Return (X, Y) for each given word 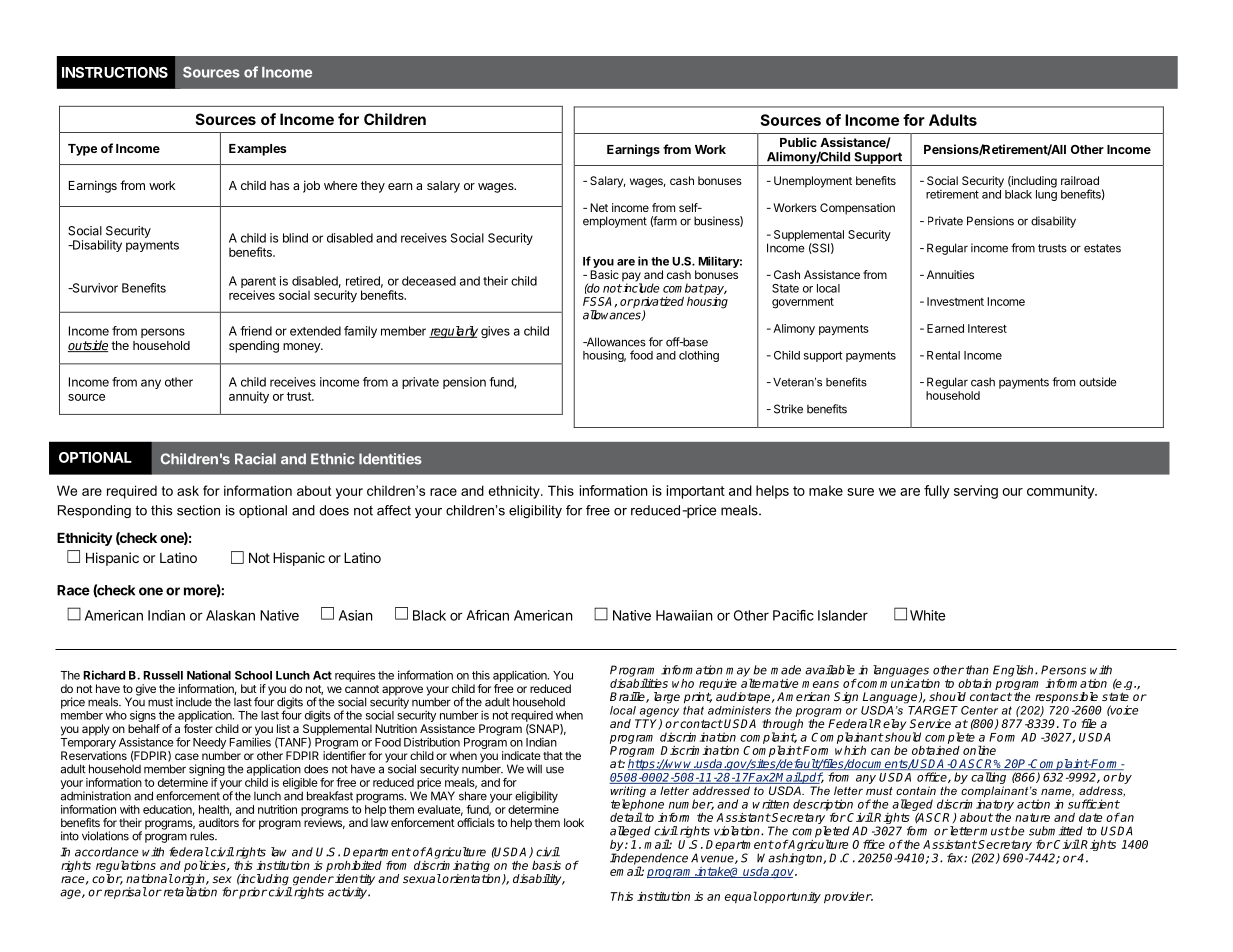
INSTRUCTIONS (115, 72)
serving (976, 492)
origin (190, 881)
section (198, 510)
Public (798, 142)
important (696, 492)
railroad (1080, 180)
